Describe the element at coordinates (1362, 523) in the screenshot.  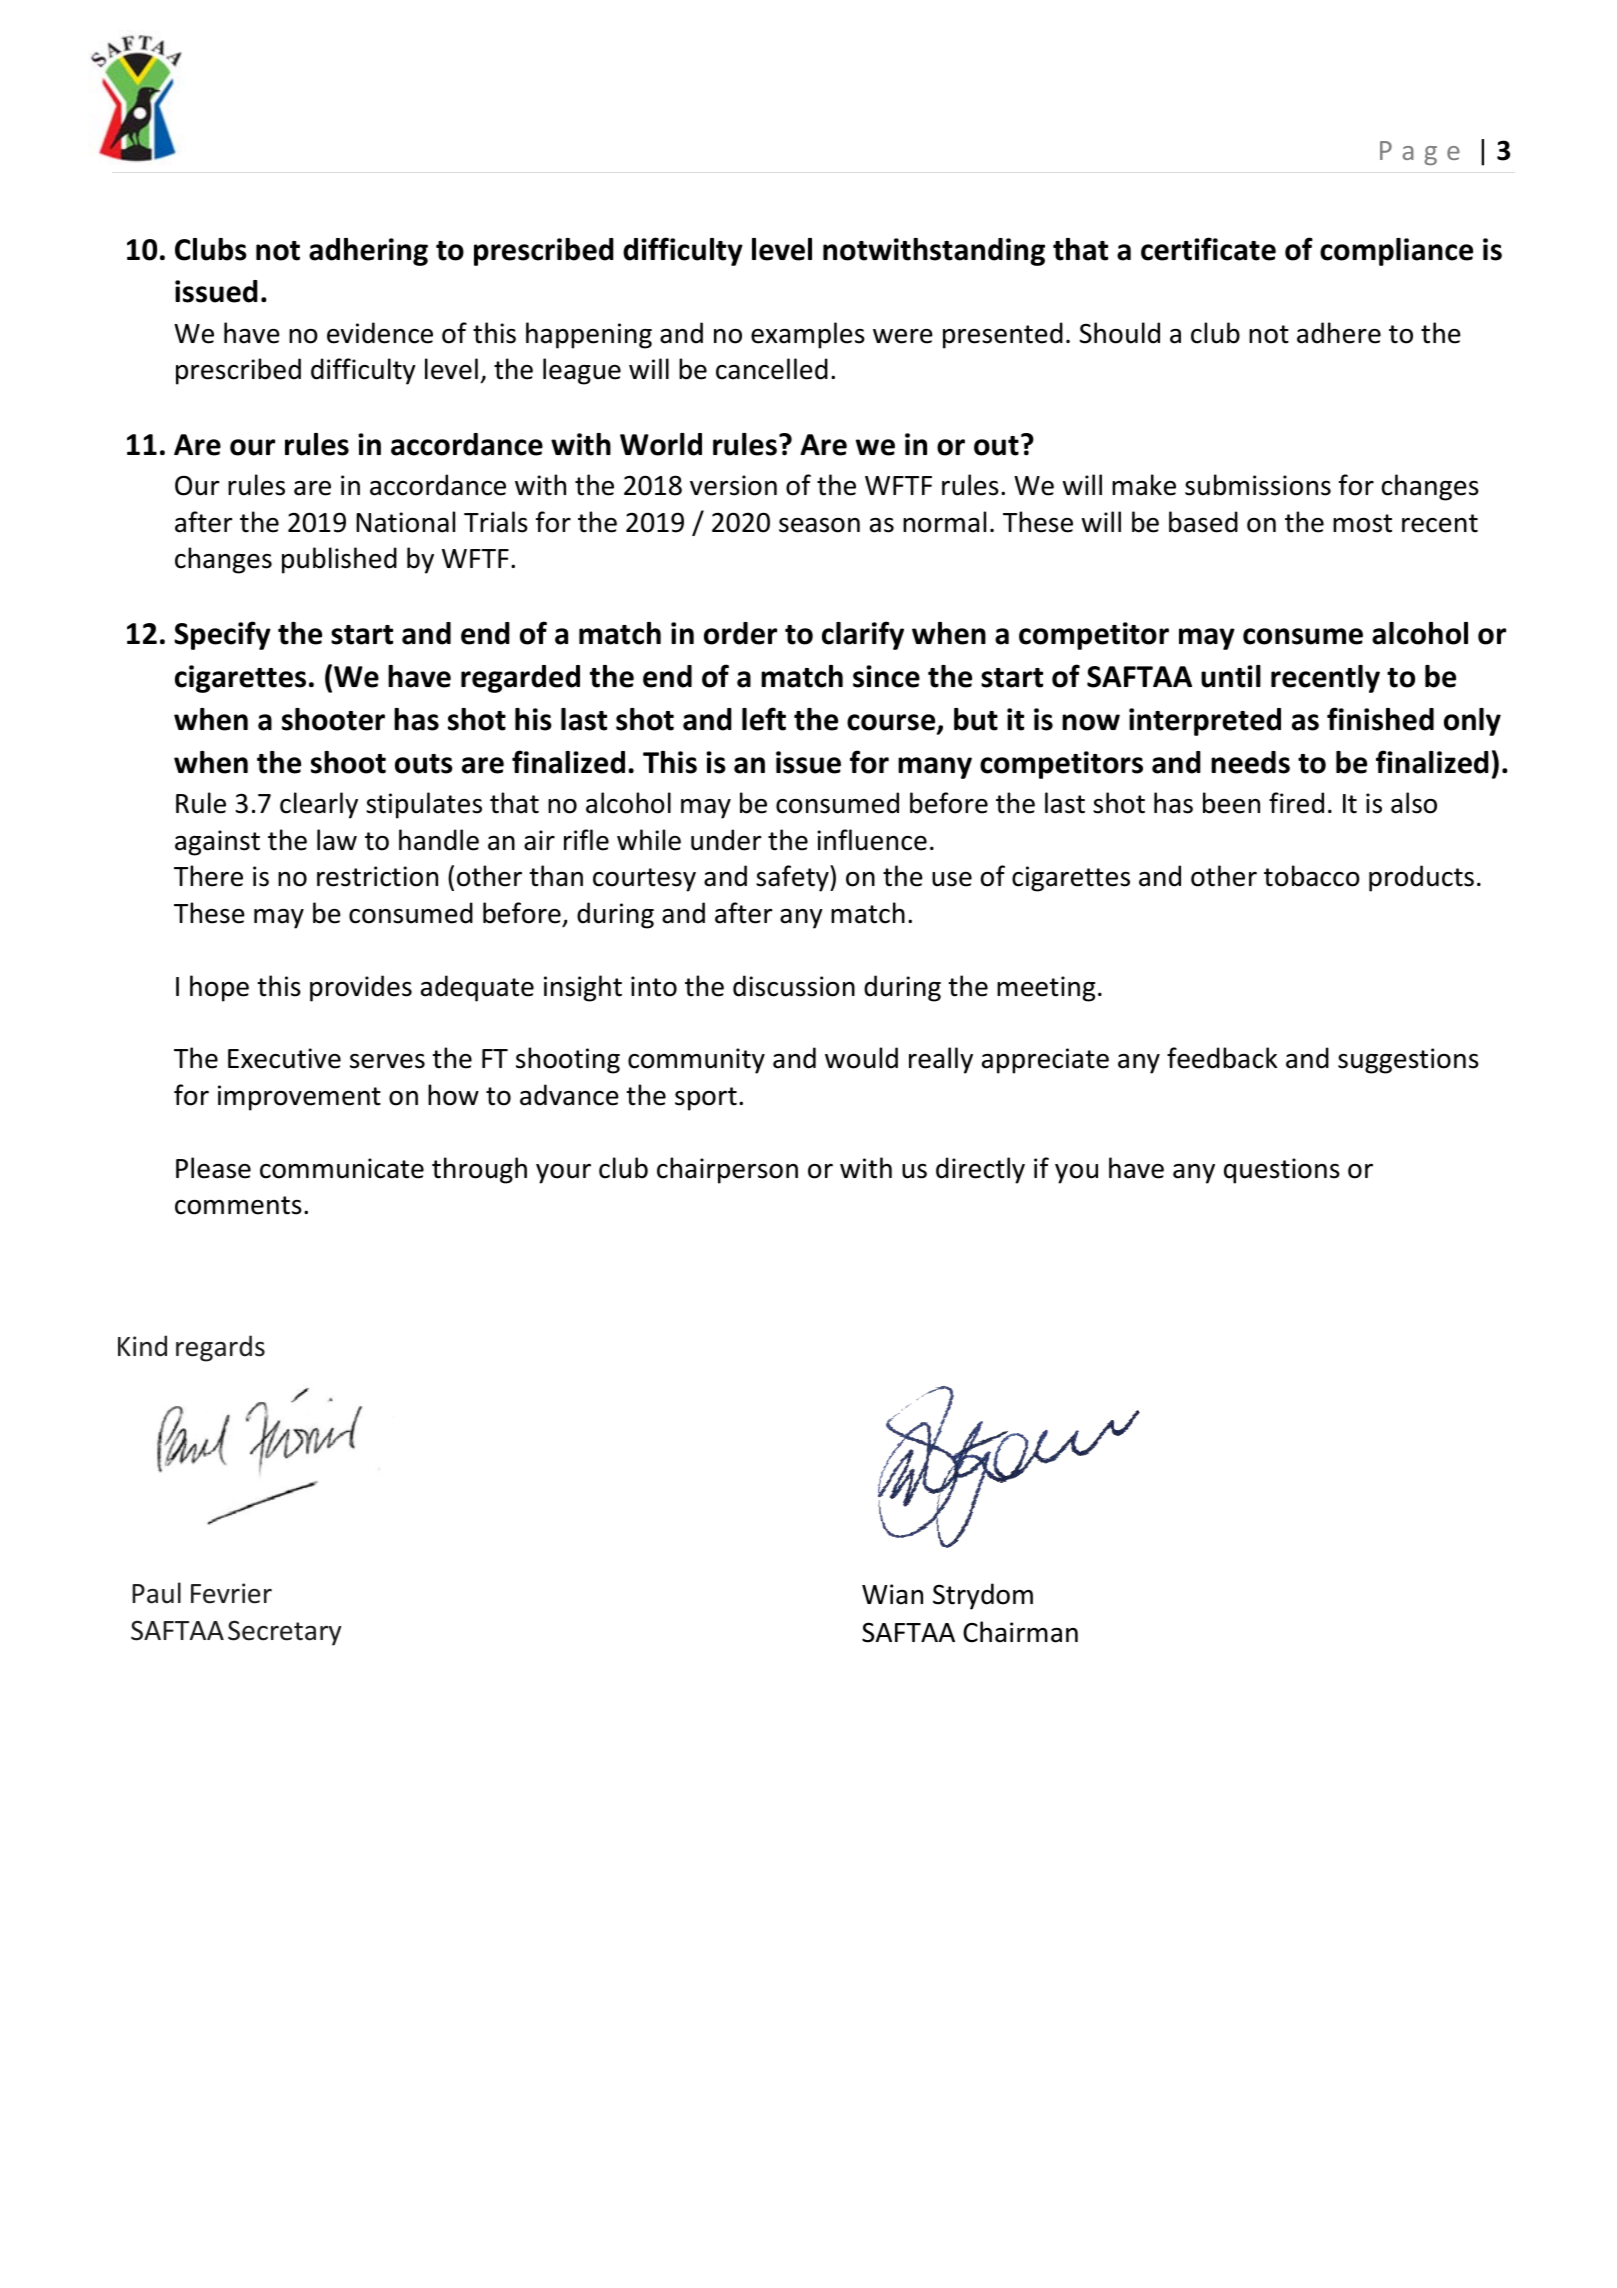
I see `most` at that location.
